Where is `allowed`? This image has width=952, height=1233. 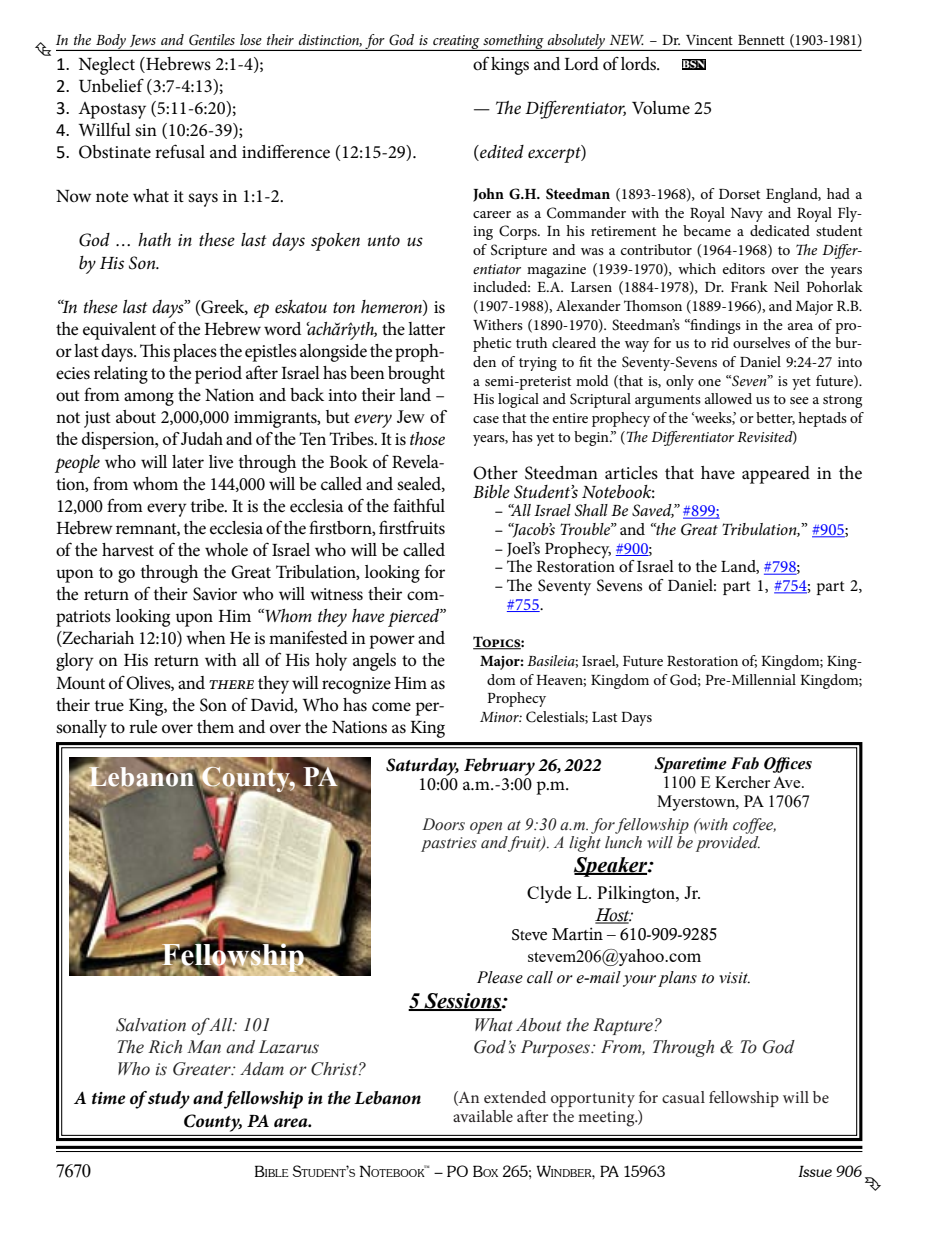 allowed is located at coordinates (728, 398).
